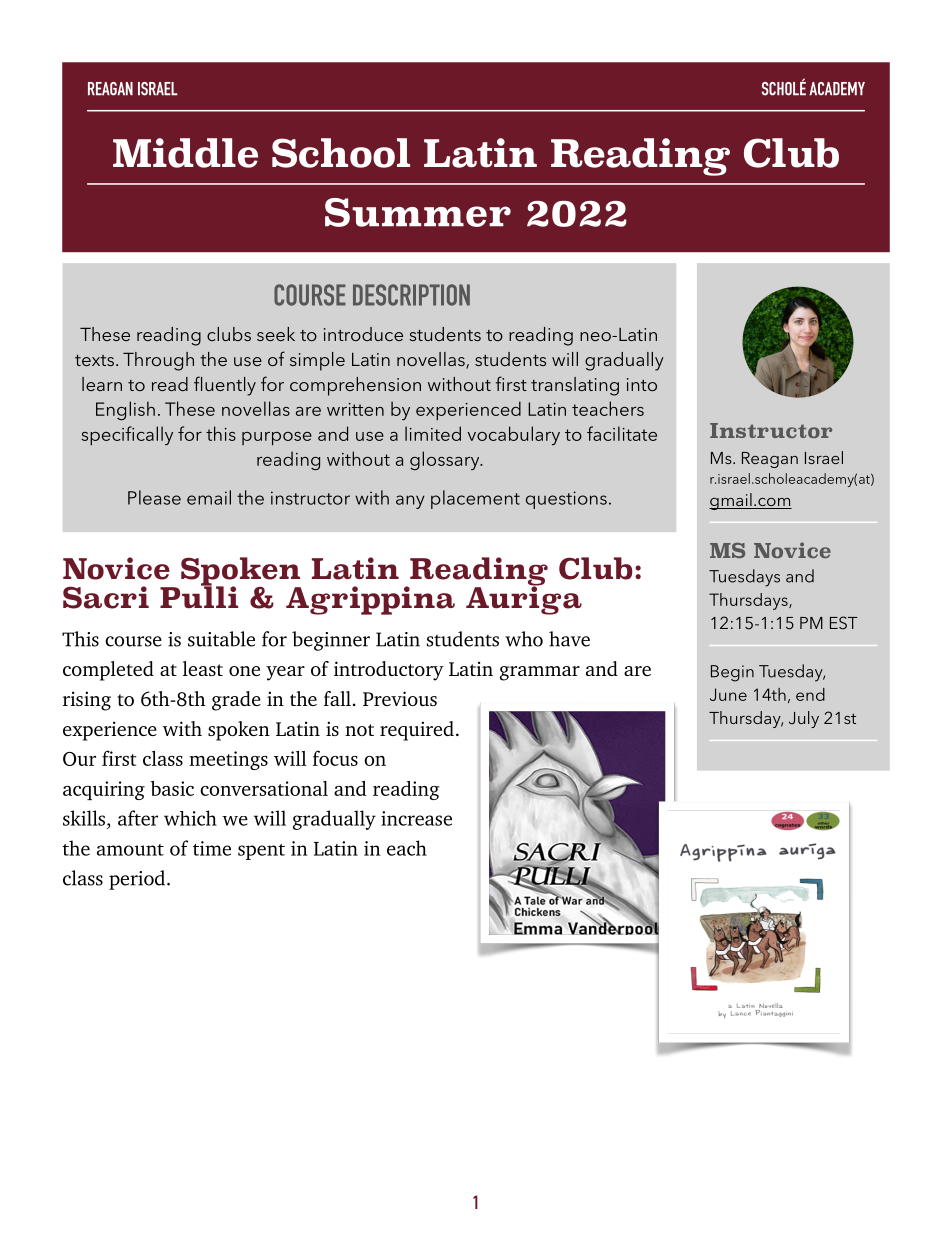 Image resolution: width=952 pixels, height=1233 pixels. What do you see at coordinates (341, 153) in the document?
I see `School` at bounding box center [341, 153].
